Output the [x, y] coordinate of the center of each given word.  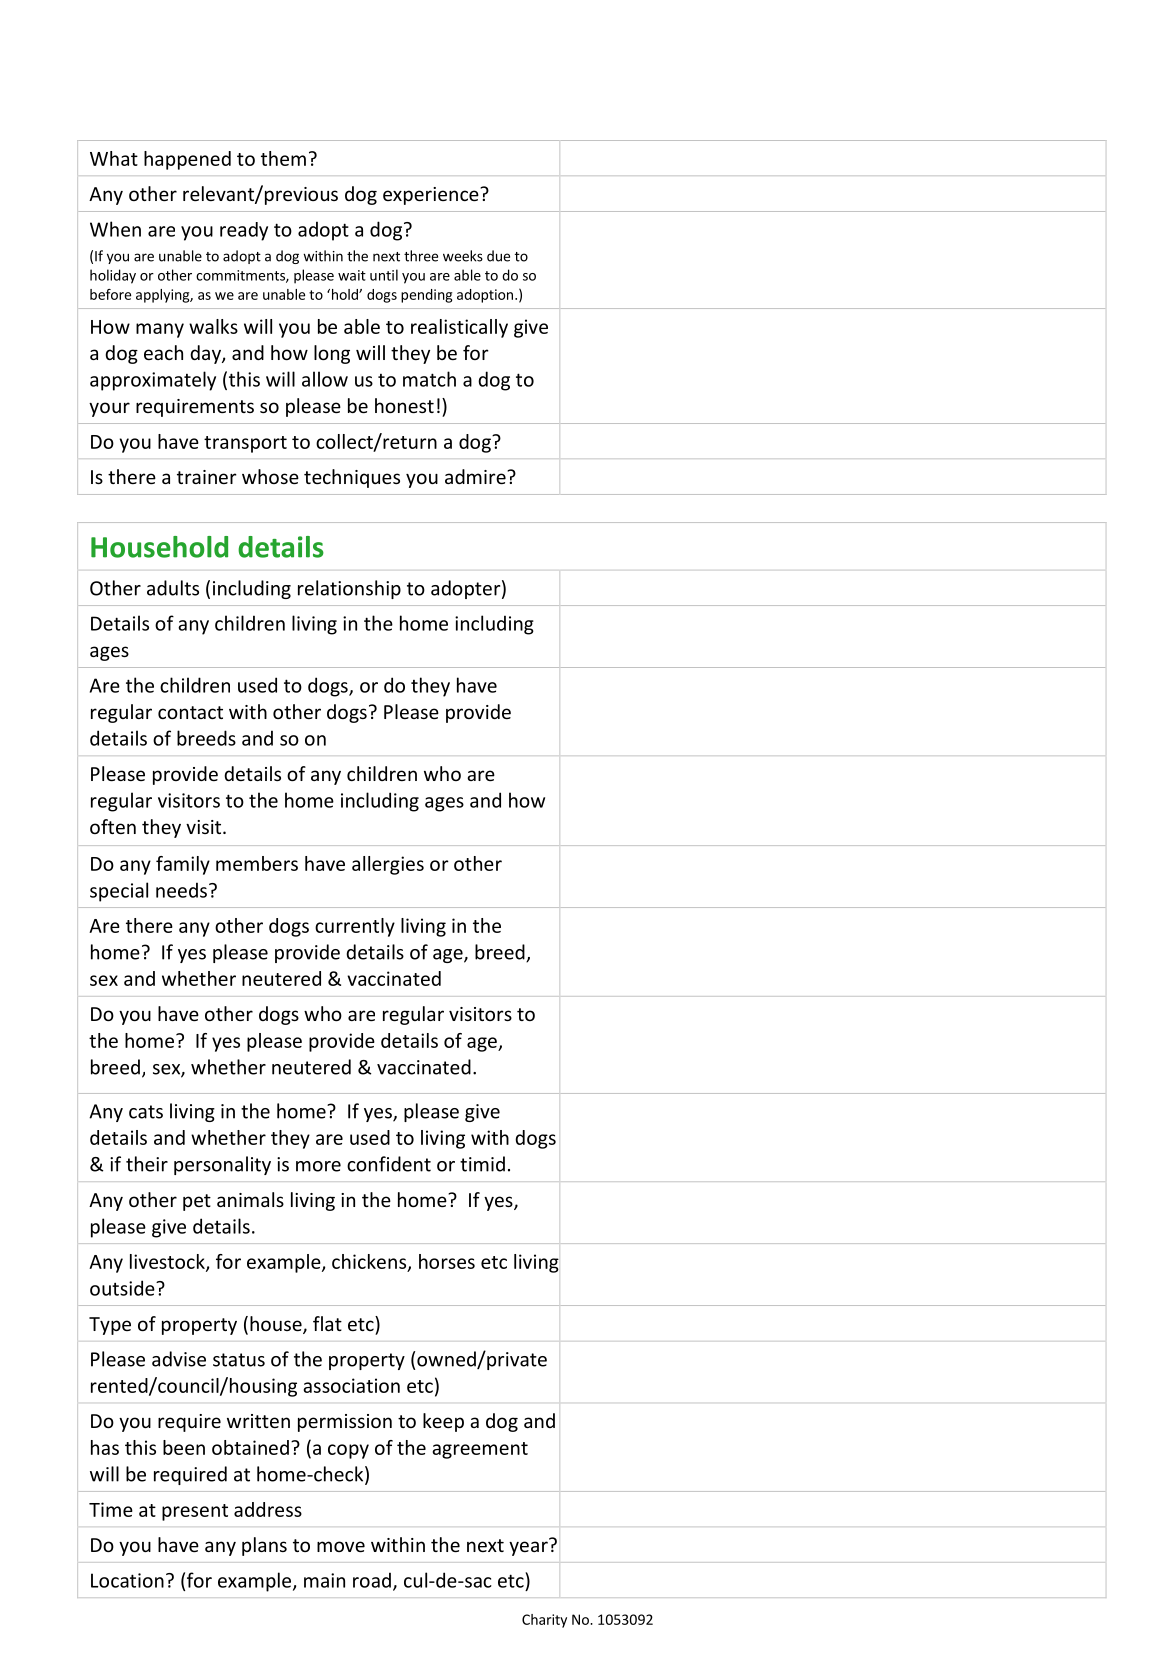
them [283, 158]
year [529, 1547]
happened [187, 160]
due [498, 256]
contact [190, 712]
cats [146, 1112]
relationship [349, 589]
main [324, 1580]
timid [482, 1164]
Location [127, 1580]
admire [476, 476]
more [318, 1166]
